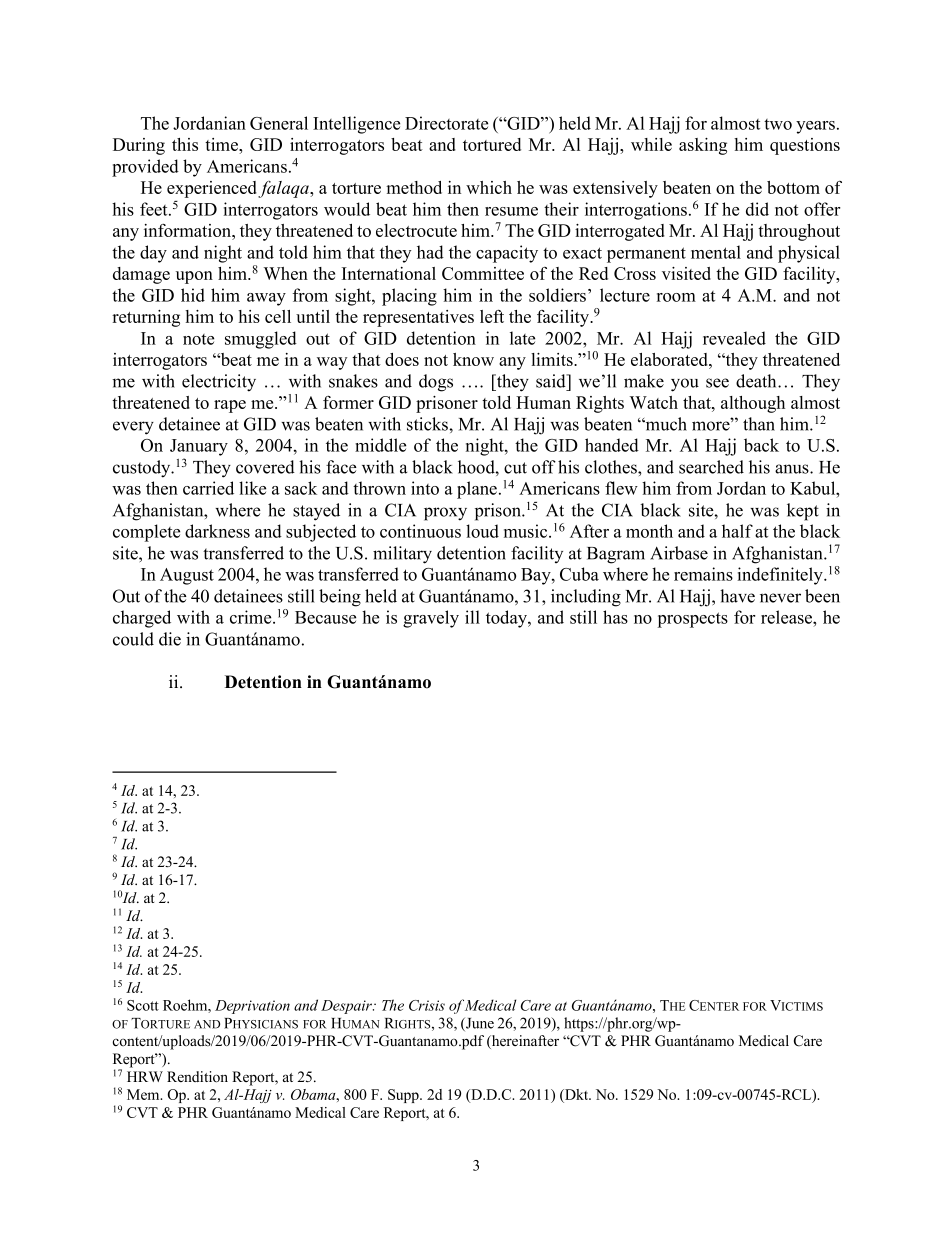  Describe the element at coordinates (737, 596) in the screenshot. I see `have` at that location.
